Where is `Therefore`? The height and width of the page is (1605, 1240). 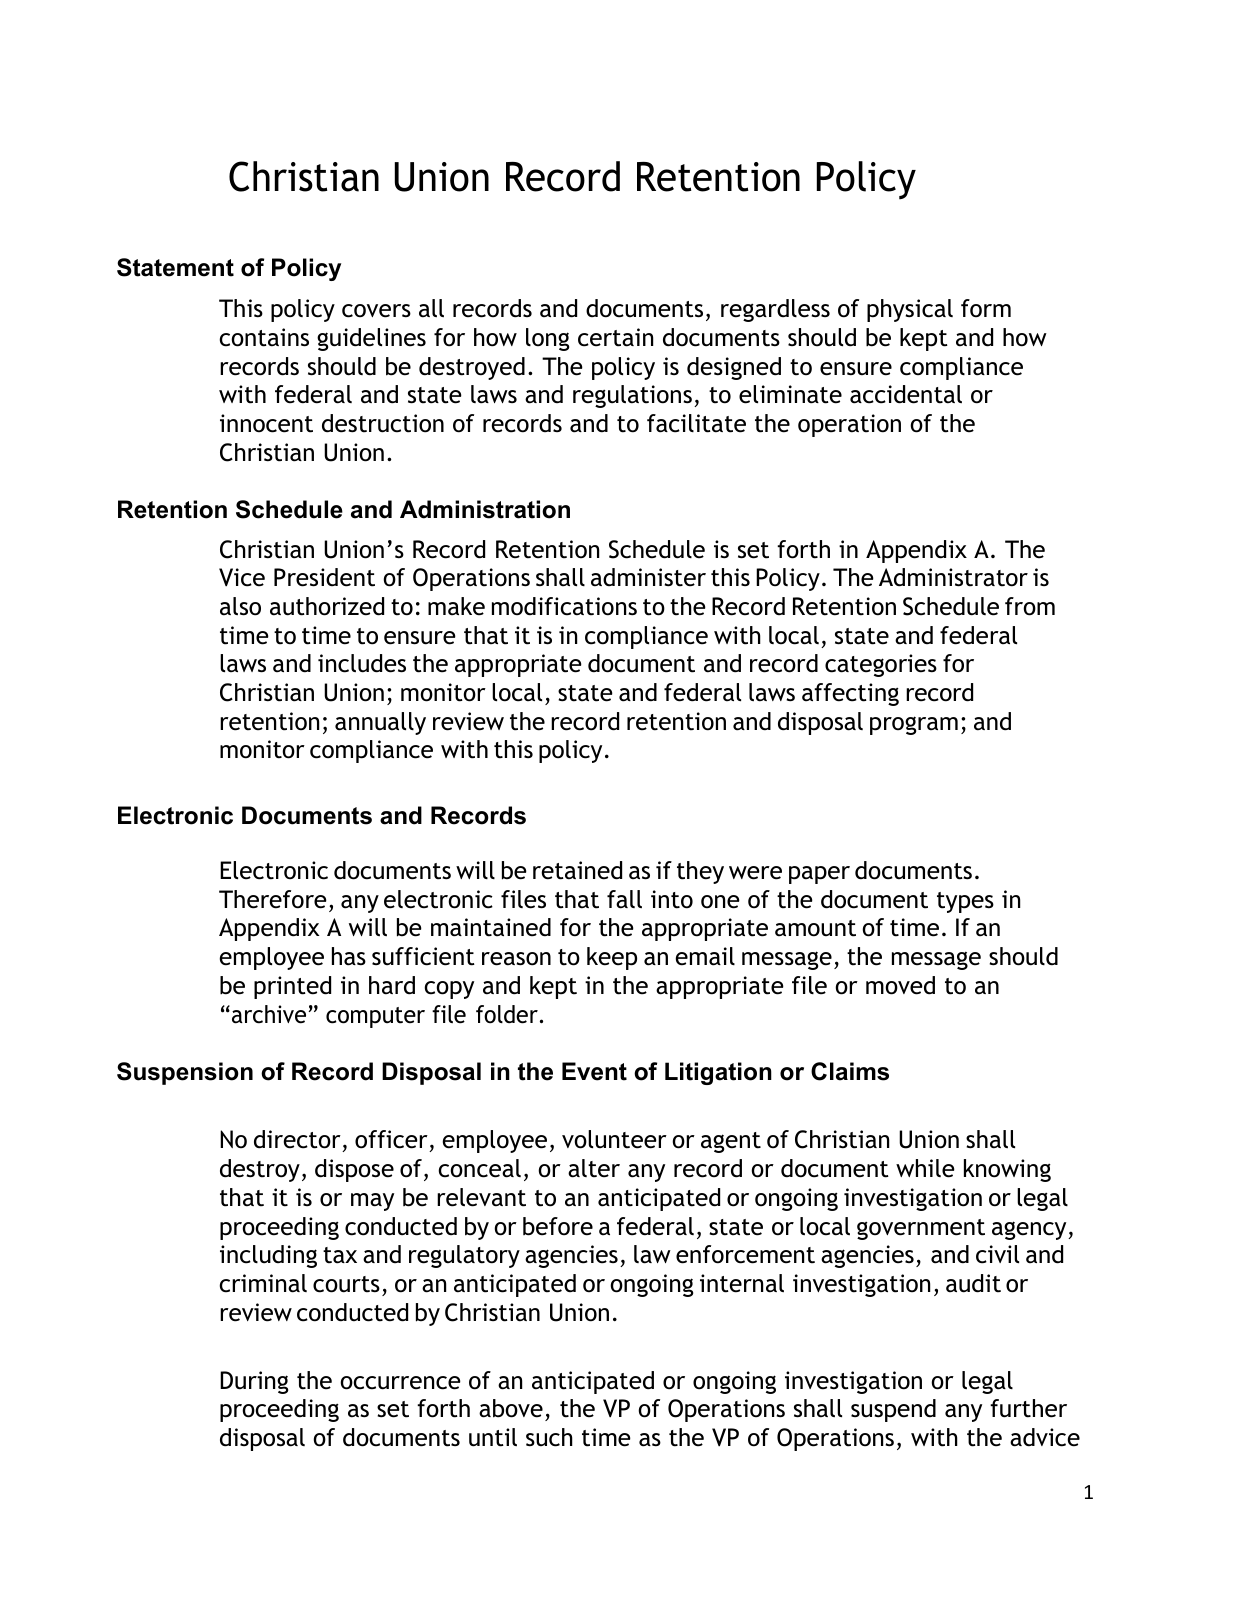
Therefore is located at coordinates (273, 899).
